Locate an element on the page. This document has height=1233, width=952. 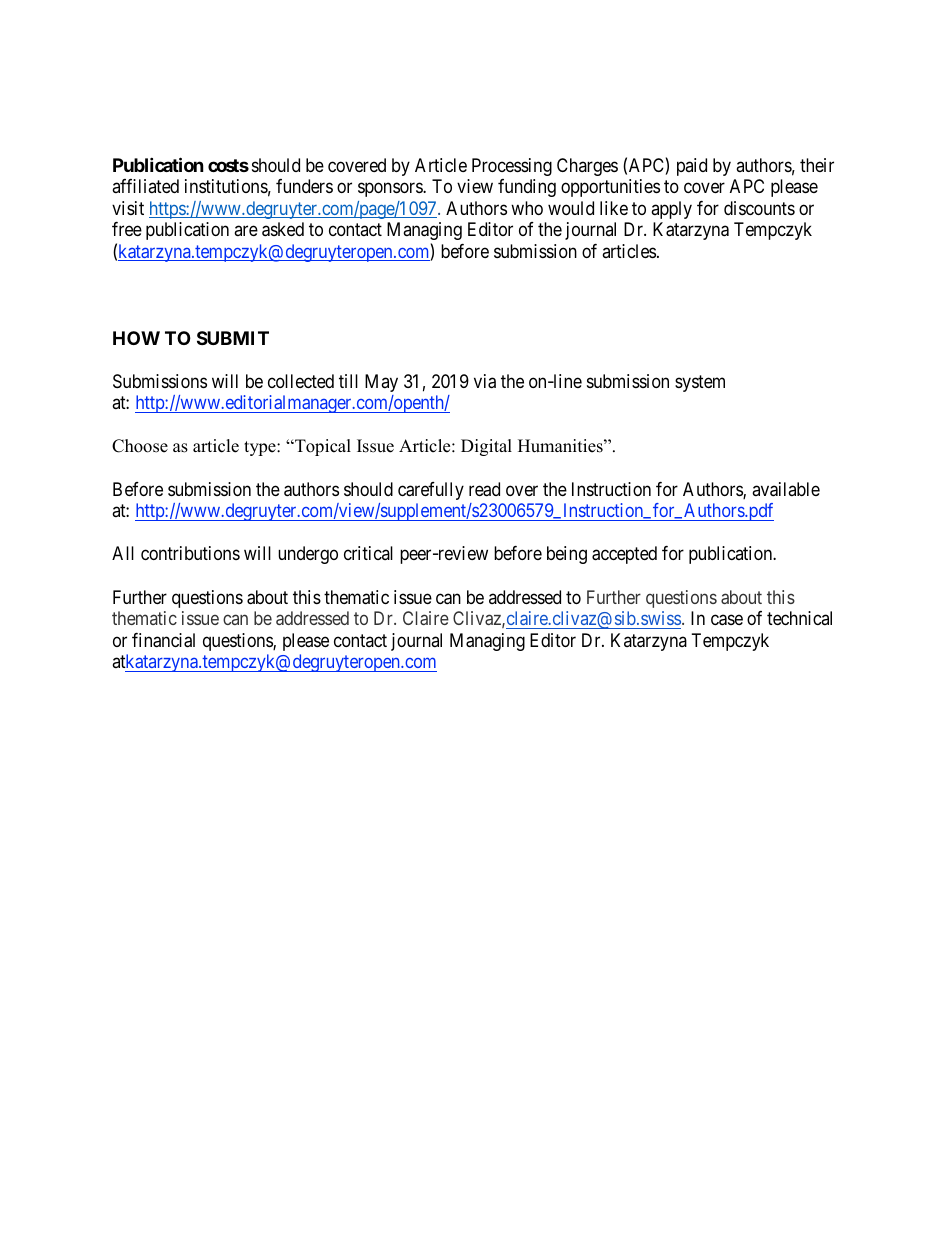
paid is located at coordinates (692, 167).
